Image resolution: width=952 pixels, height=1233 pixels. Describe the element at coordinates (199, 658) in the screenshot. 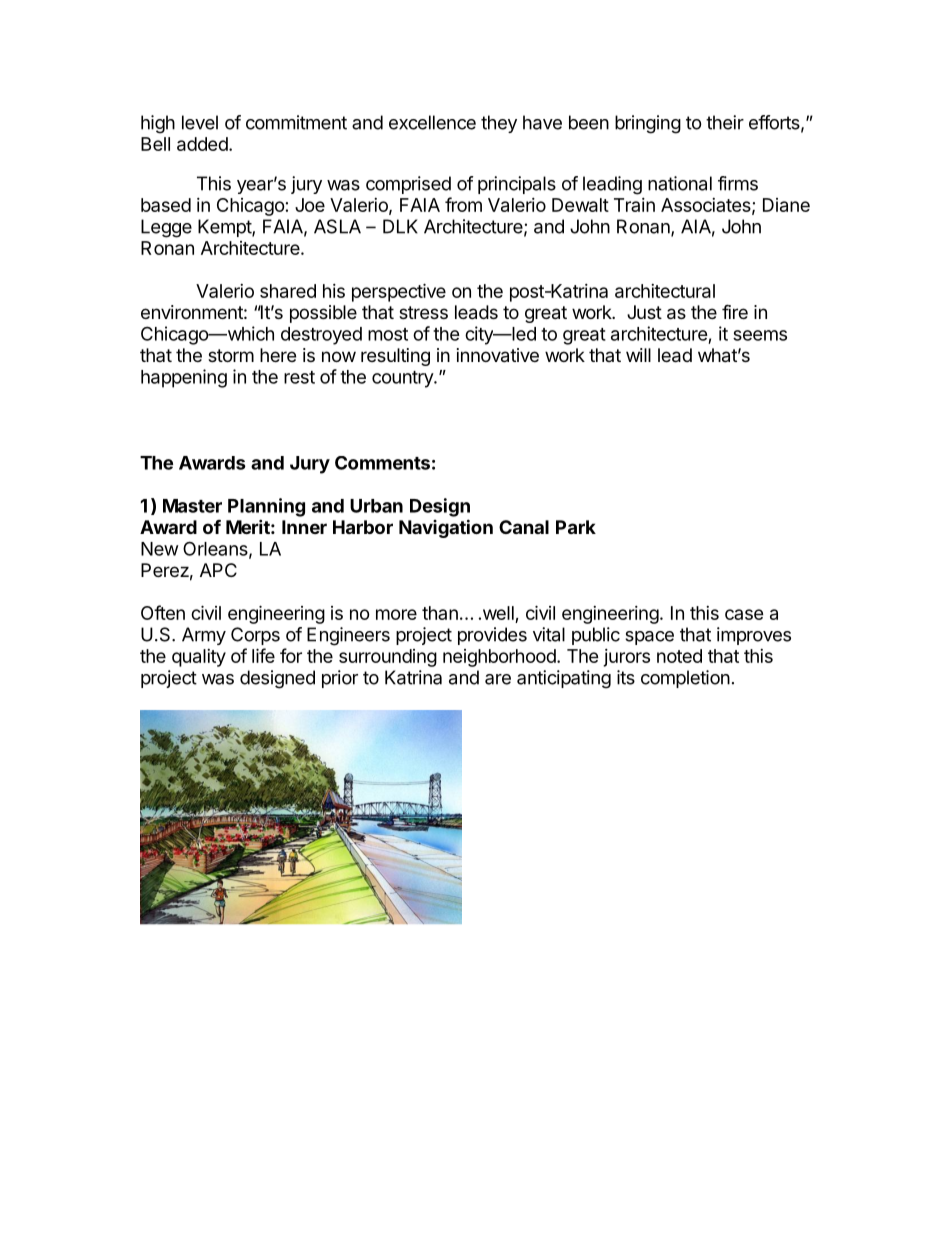

I see `quality` at that location.
